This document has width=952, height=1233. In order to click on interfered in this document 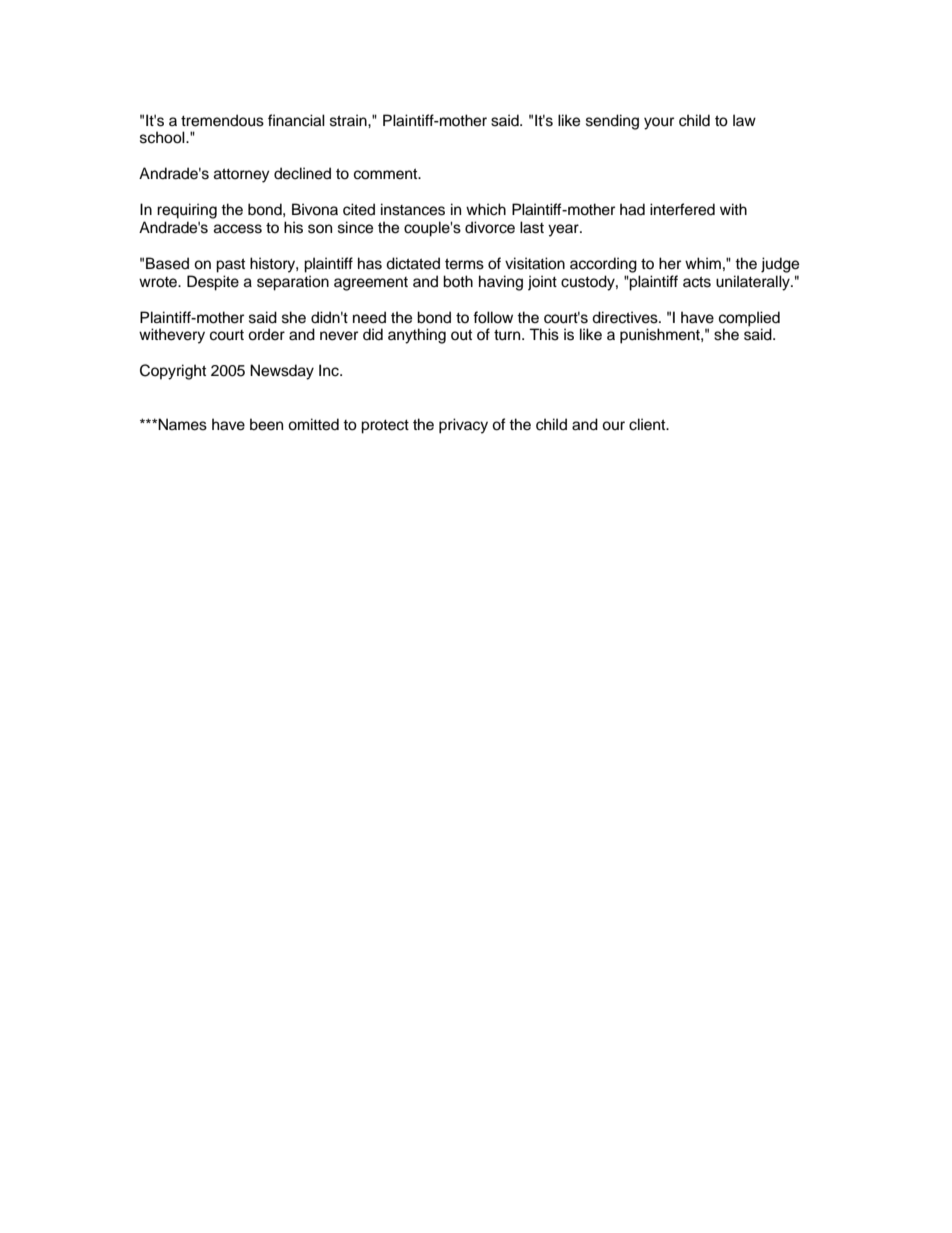, I will do `click(682, 209)`.
